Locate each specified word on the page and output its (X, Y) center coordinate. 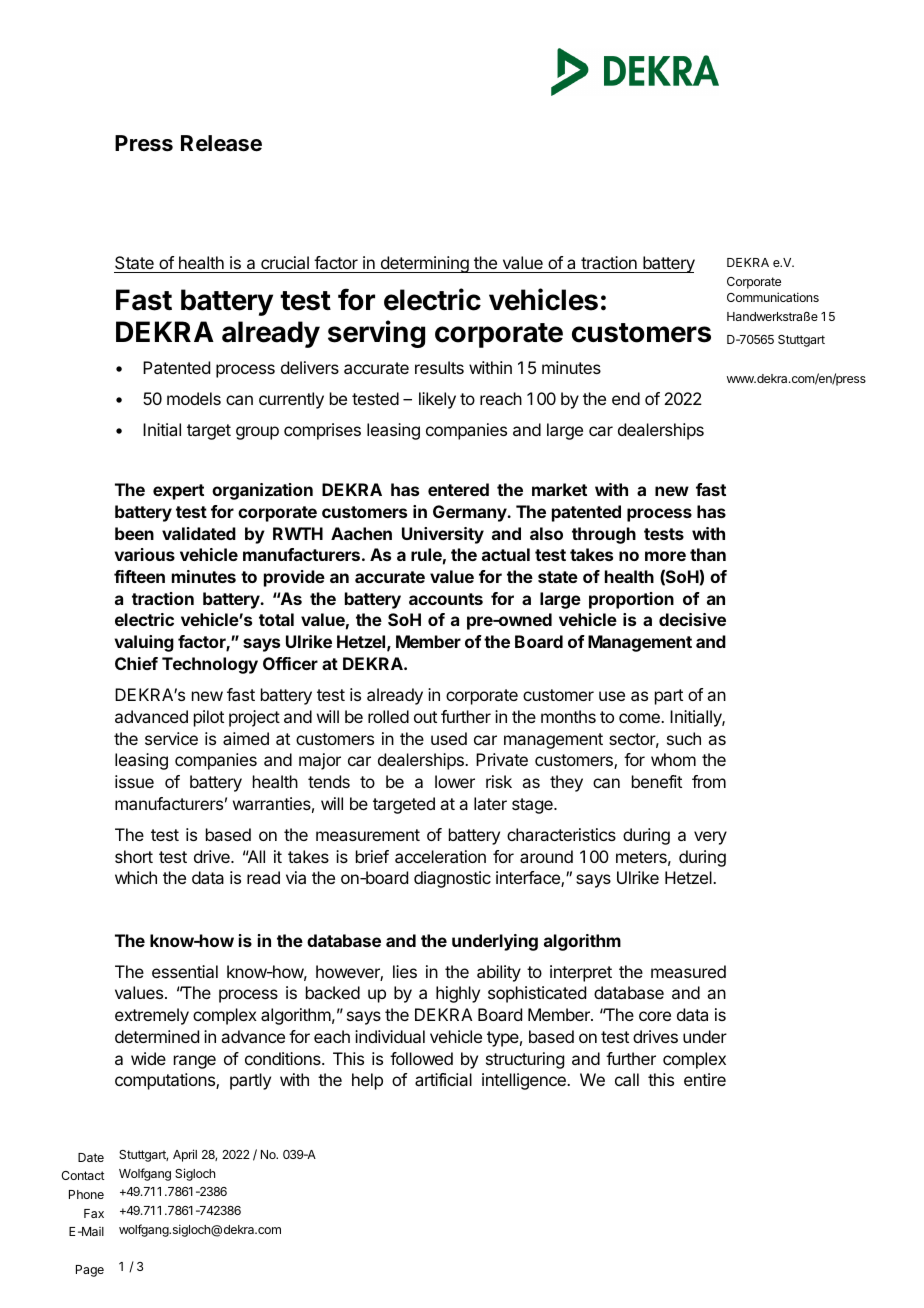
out (425, 717)
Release (221, 143)
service (171, 738)
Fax (94, 1213)
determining (424, 264)
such (684, 738)
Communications (773, 297)
